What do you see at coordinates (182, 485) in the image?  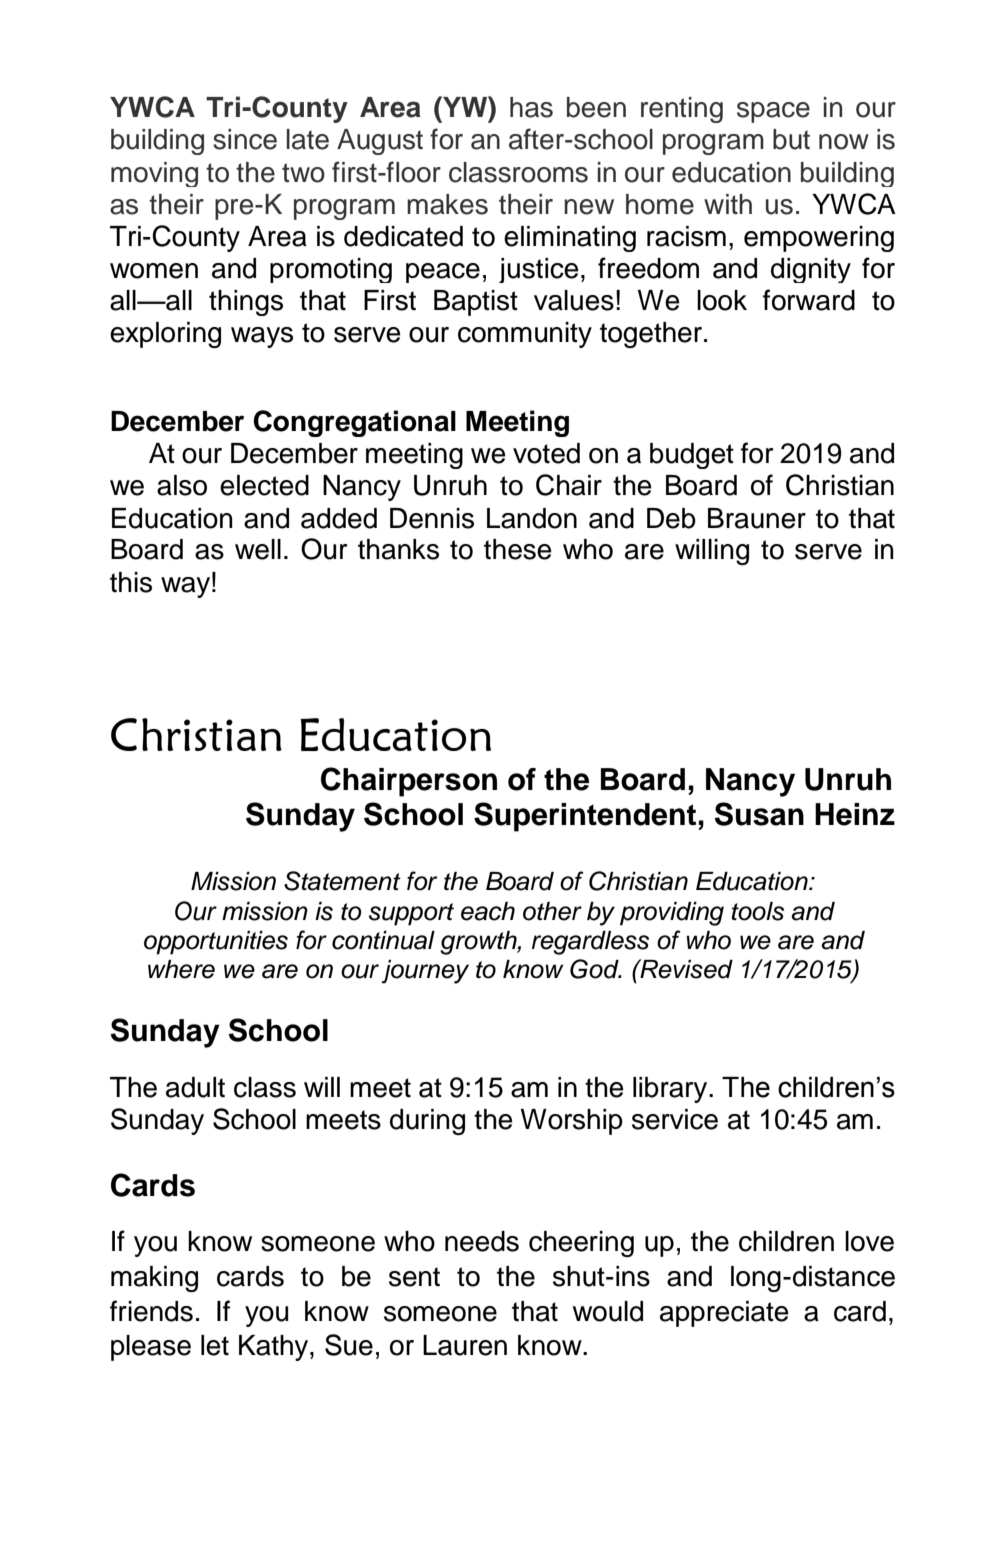 I see `also` at bounding box center [182, 485].
